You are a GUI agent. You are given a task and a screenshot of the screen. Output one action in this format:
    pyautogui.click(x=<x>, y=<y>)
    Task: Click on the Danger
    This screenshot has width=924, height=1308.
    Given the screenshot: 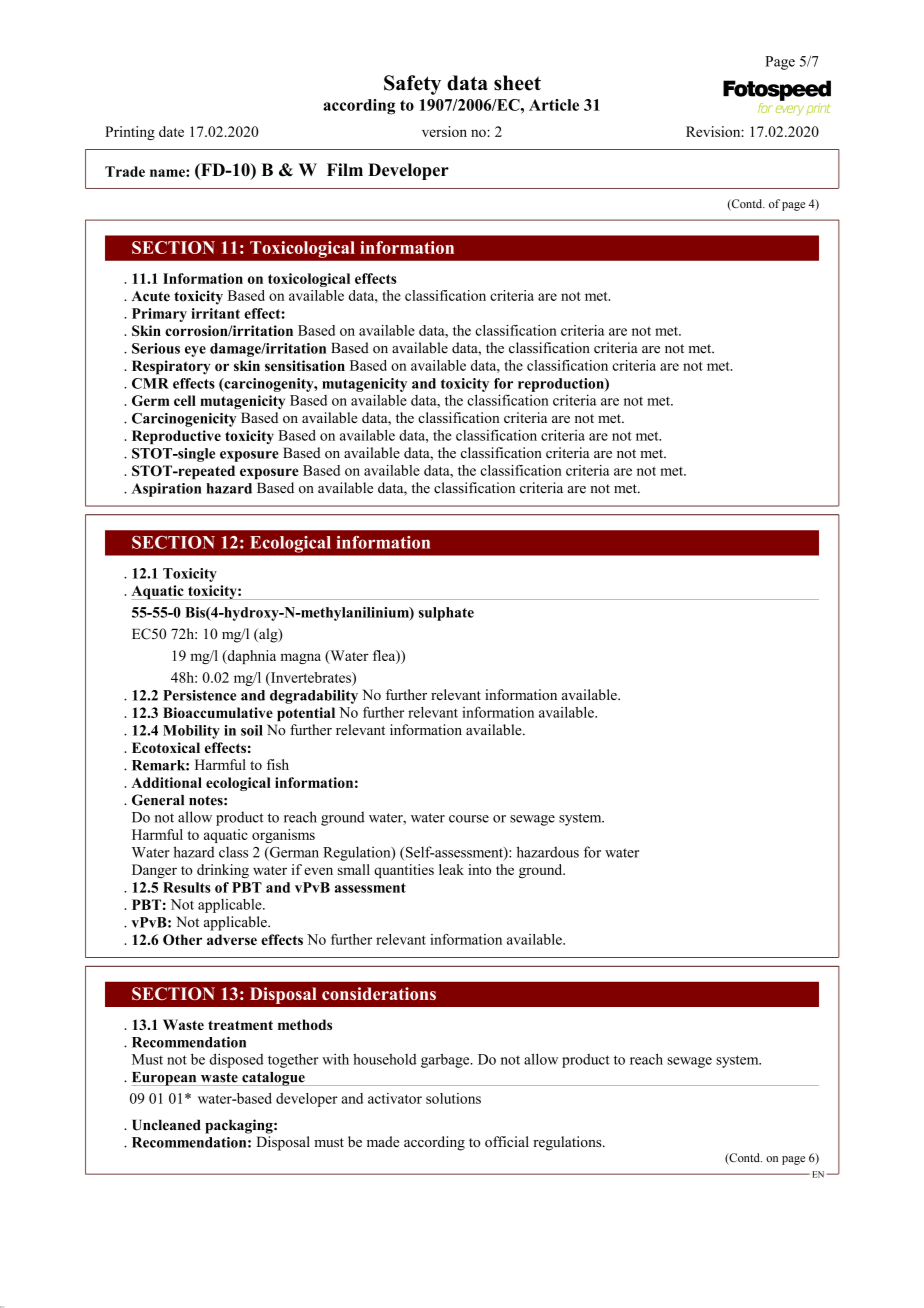 What is the action you would take?
    pyautogui.click(x=154, y=871)
